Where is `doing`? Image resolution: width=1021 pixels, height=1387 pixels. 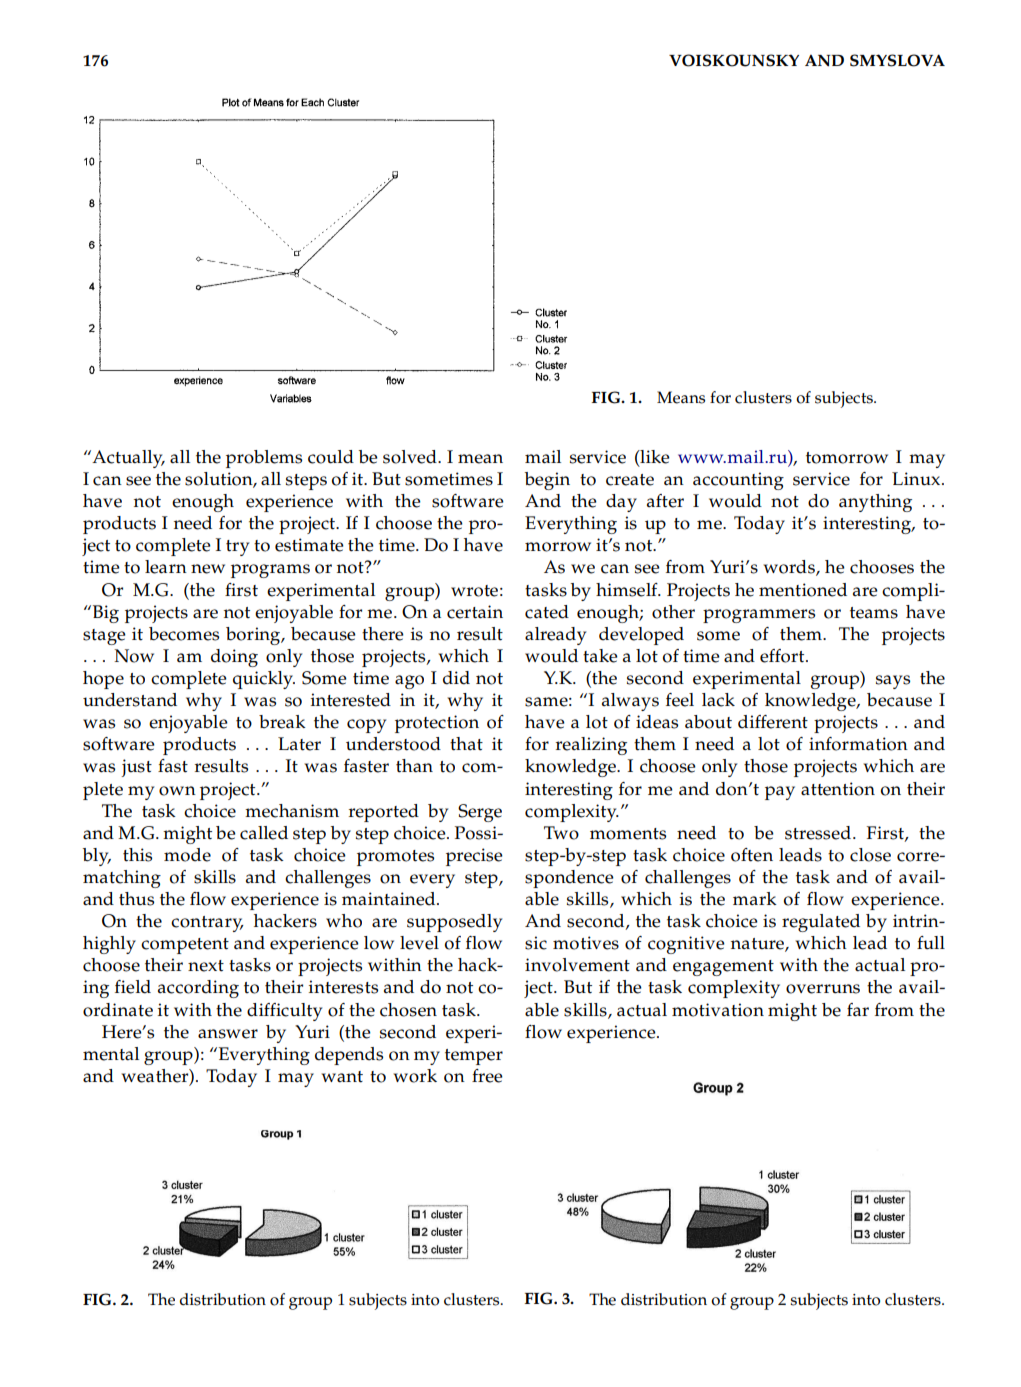
doing is located at coordinates (234, 658).
